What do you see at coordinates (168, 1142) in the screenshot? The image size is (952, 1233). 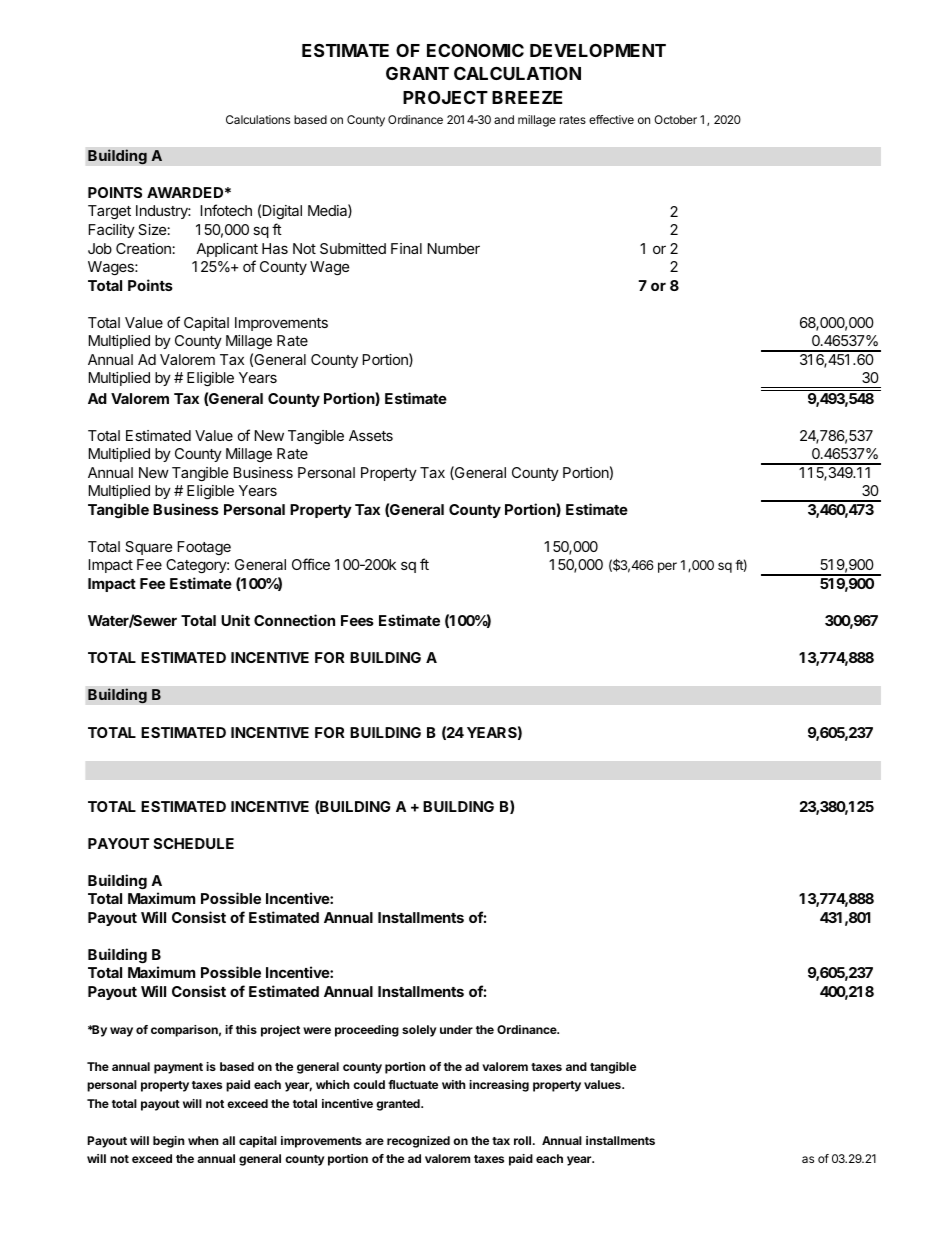 I see `begin` at bounding box center [168, 1142].
